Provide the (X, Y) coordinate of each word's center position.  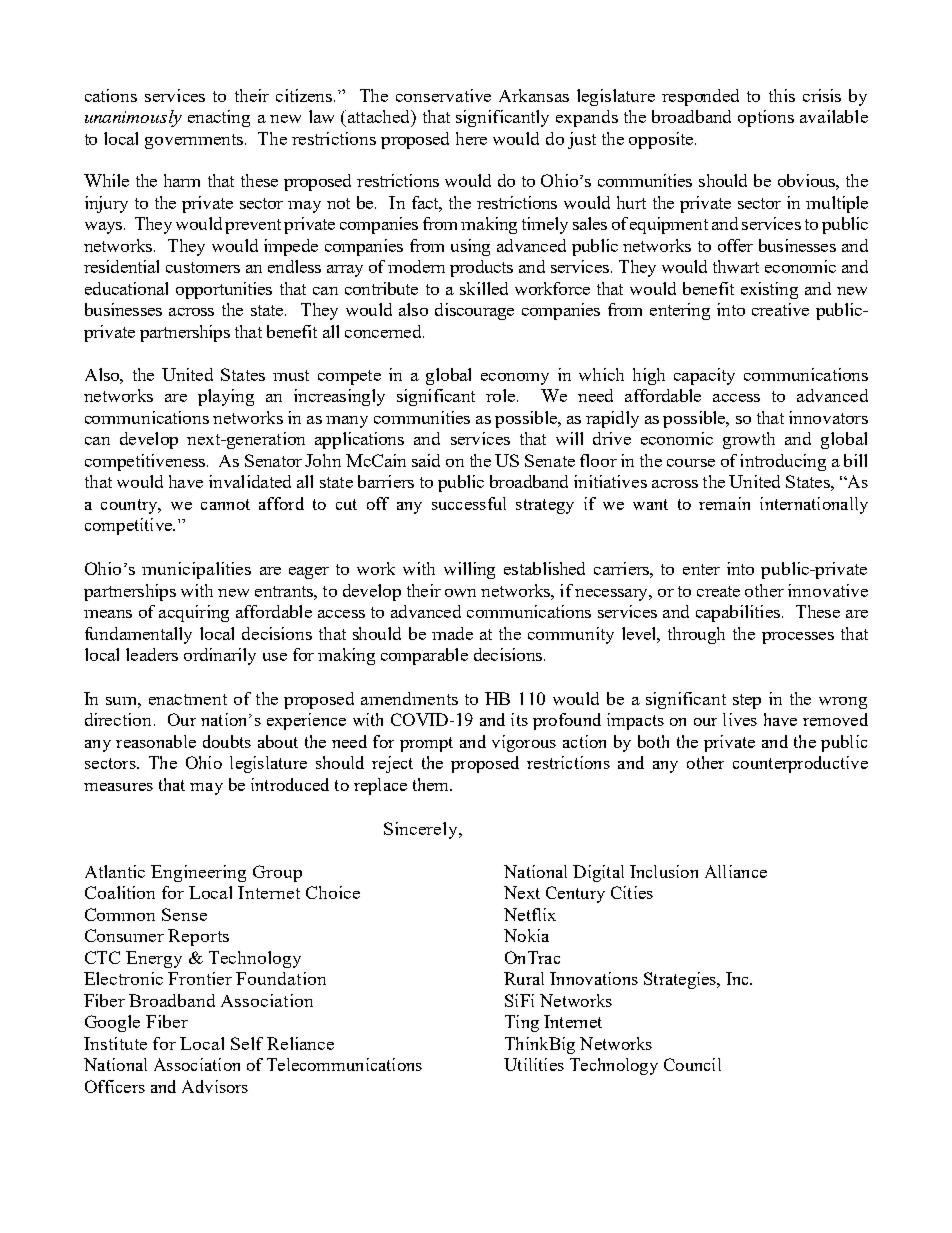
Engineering (198, 873)
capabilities (738, 613)
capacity (704, 376)
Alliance (736, 871)
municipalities (196, 570)
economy (515, 379)
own (460, 593)
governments (195, 141)
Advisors (215, 1086)
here (471, 138)
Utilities (534, 1064)
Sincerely (422, 830)
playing (226, 397)
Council (692, 1064)
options (766, 118)
